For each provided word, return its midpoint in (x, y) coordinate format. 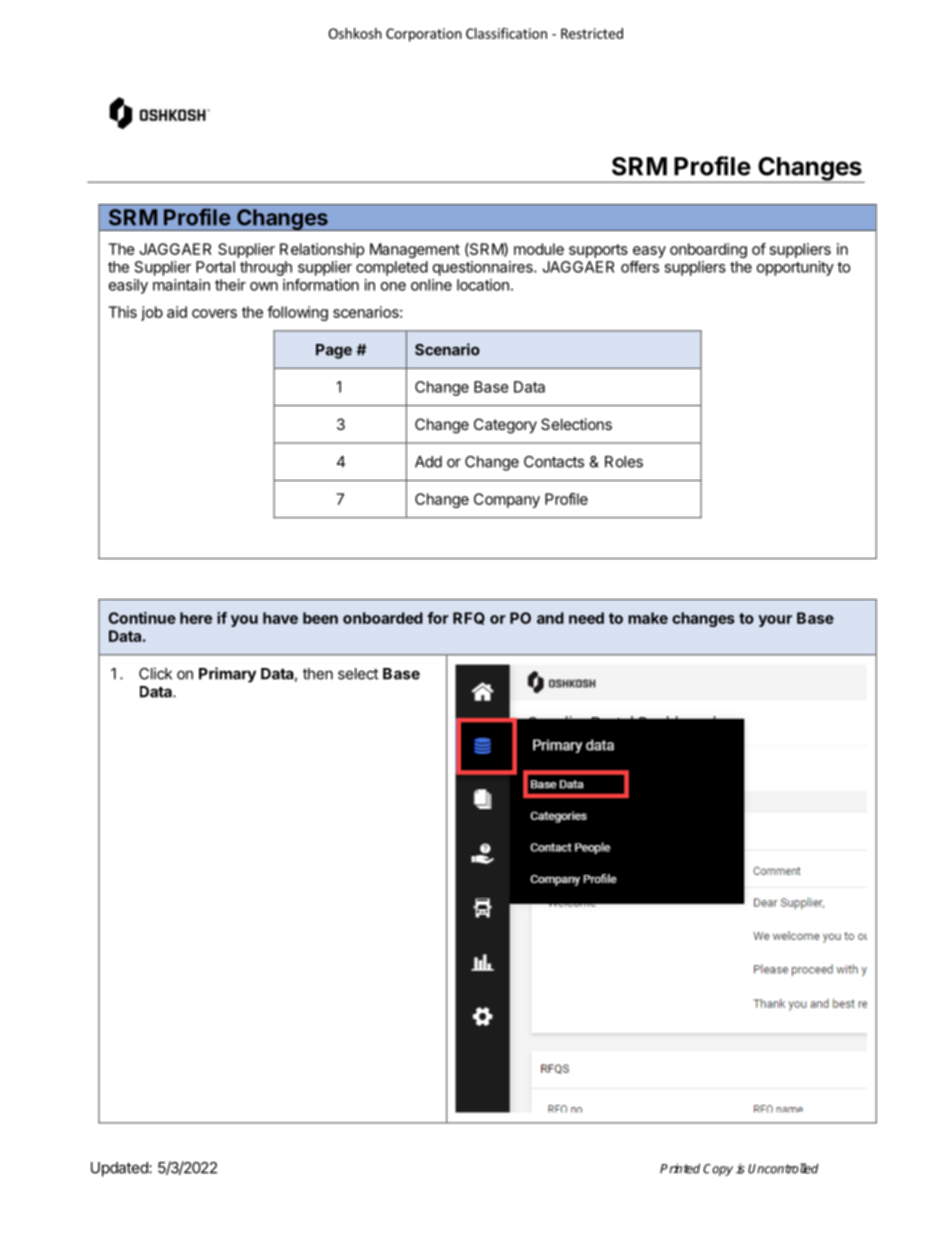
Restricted (592, 33)
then (318, 674)
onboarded (383, 618)
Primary (227, 675)
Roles (624, 462)
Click (155, 673)
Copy (718, 1170)
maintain (181, 285)
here (196, 618)
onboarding (708, 250)
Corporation (424, 35)
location (483, 285)
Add (428, 462)
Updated (120, 1169)
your (775, 621)
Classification (506, 33)
